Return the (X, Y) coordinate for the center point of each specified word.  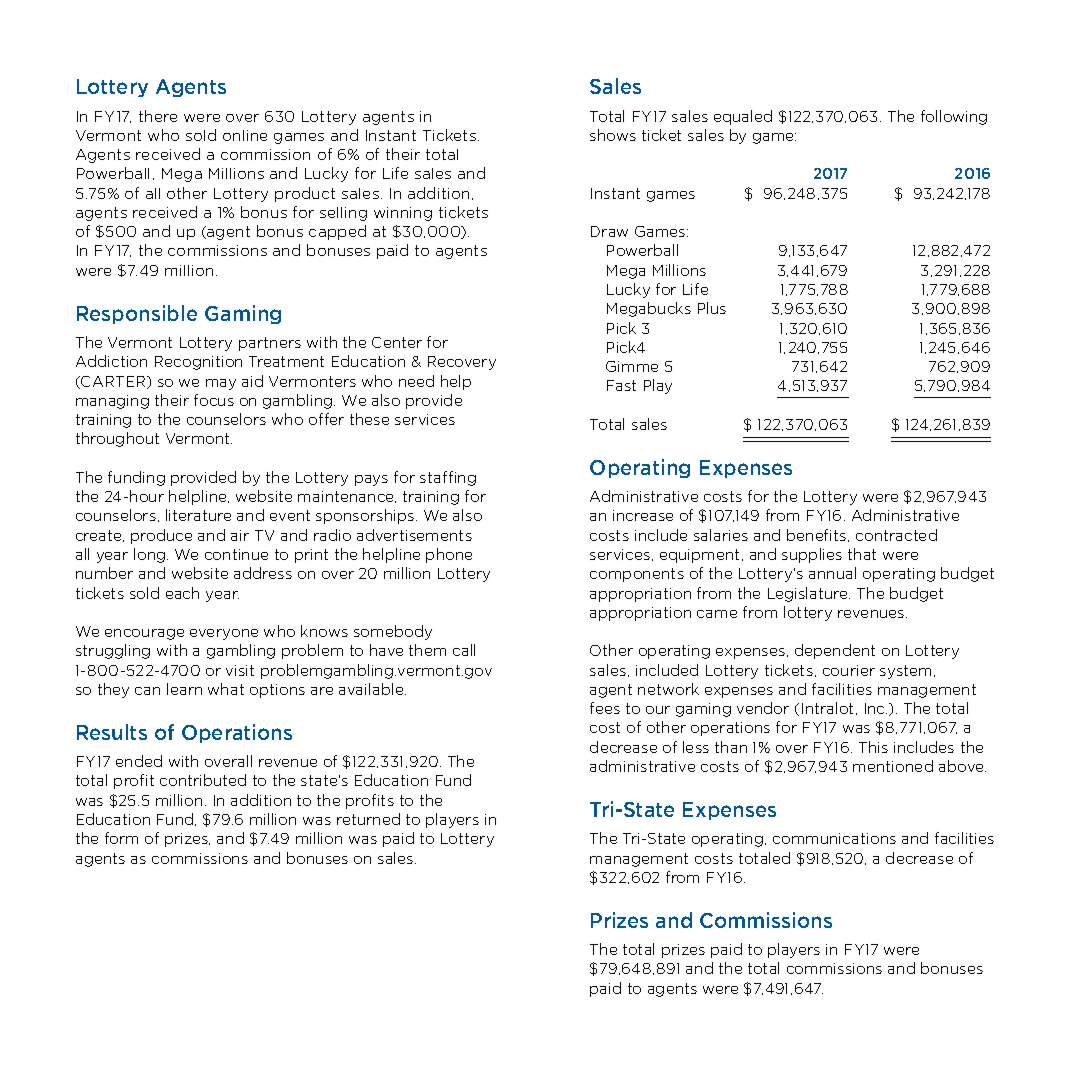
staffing (448, 478)
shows (613, 135)
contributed (203, 780)
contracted (896, 535)
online (245, 135)
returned (368, 819)
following (954, 117)
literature (198, 515)
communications (834, 838)
